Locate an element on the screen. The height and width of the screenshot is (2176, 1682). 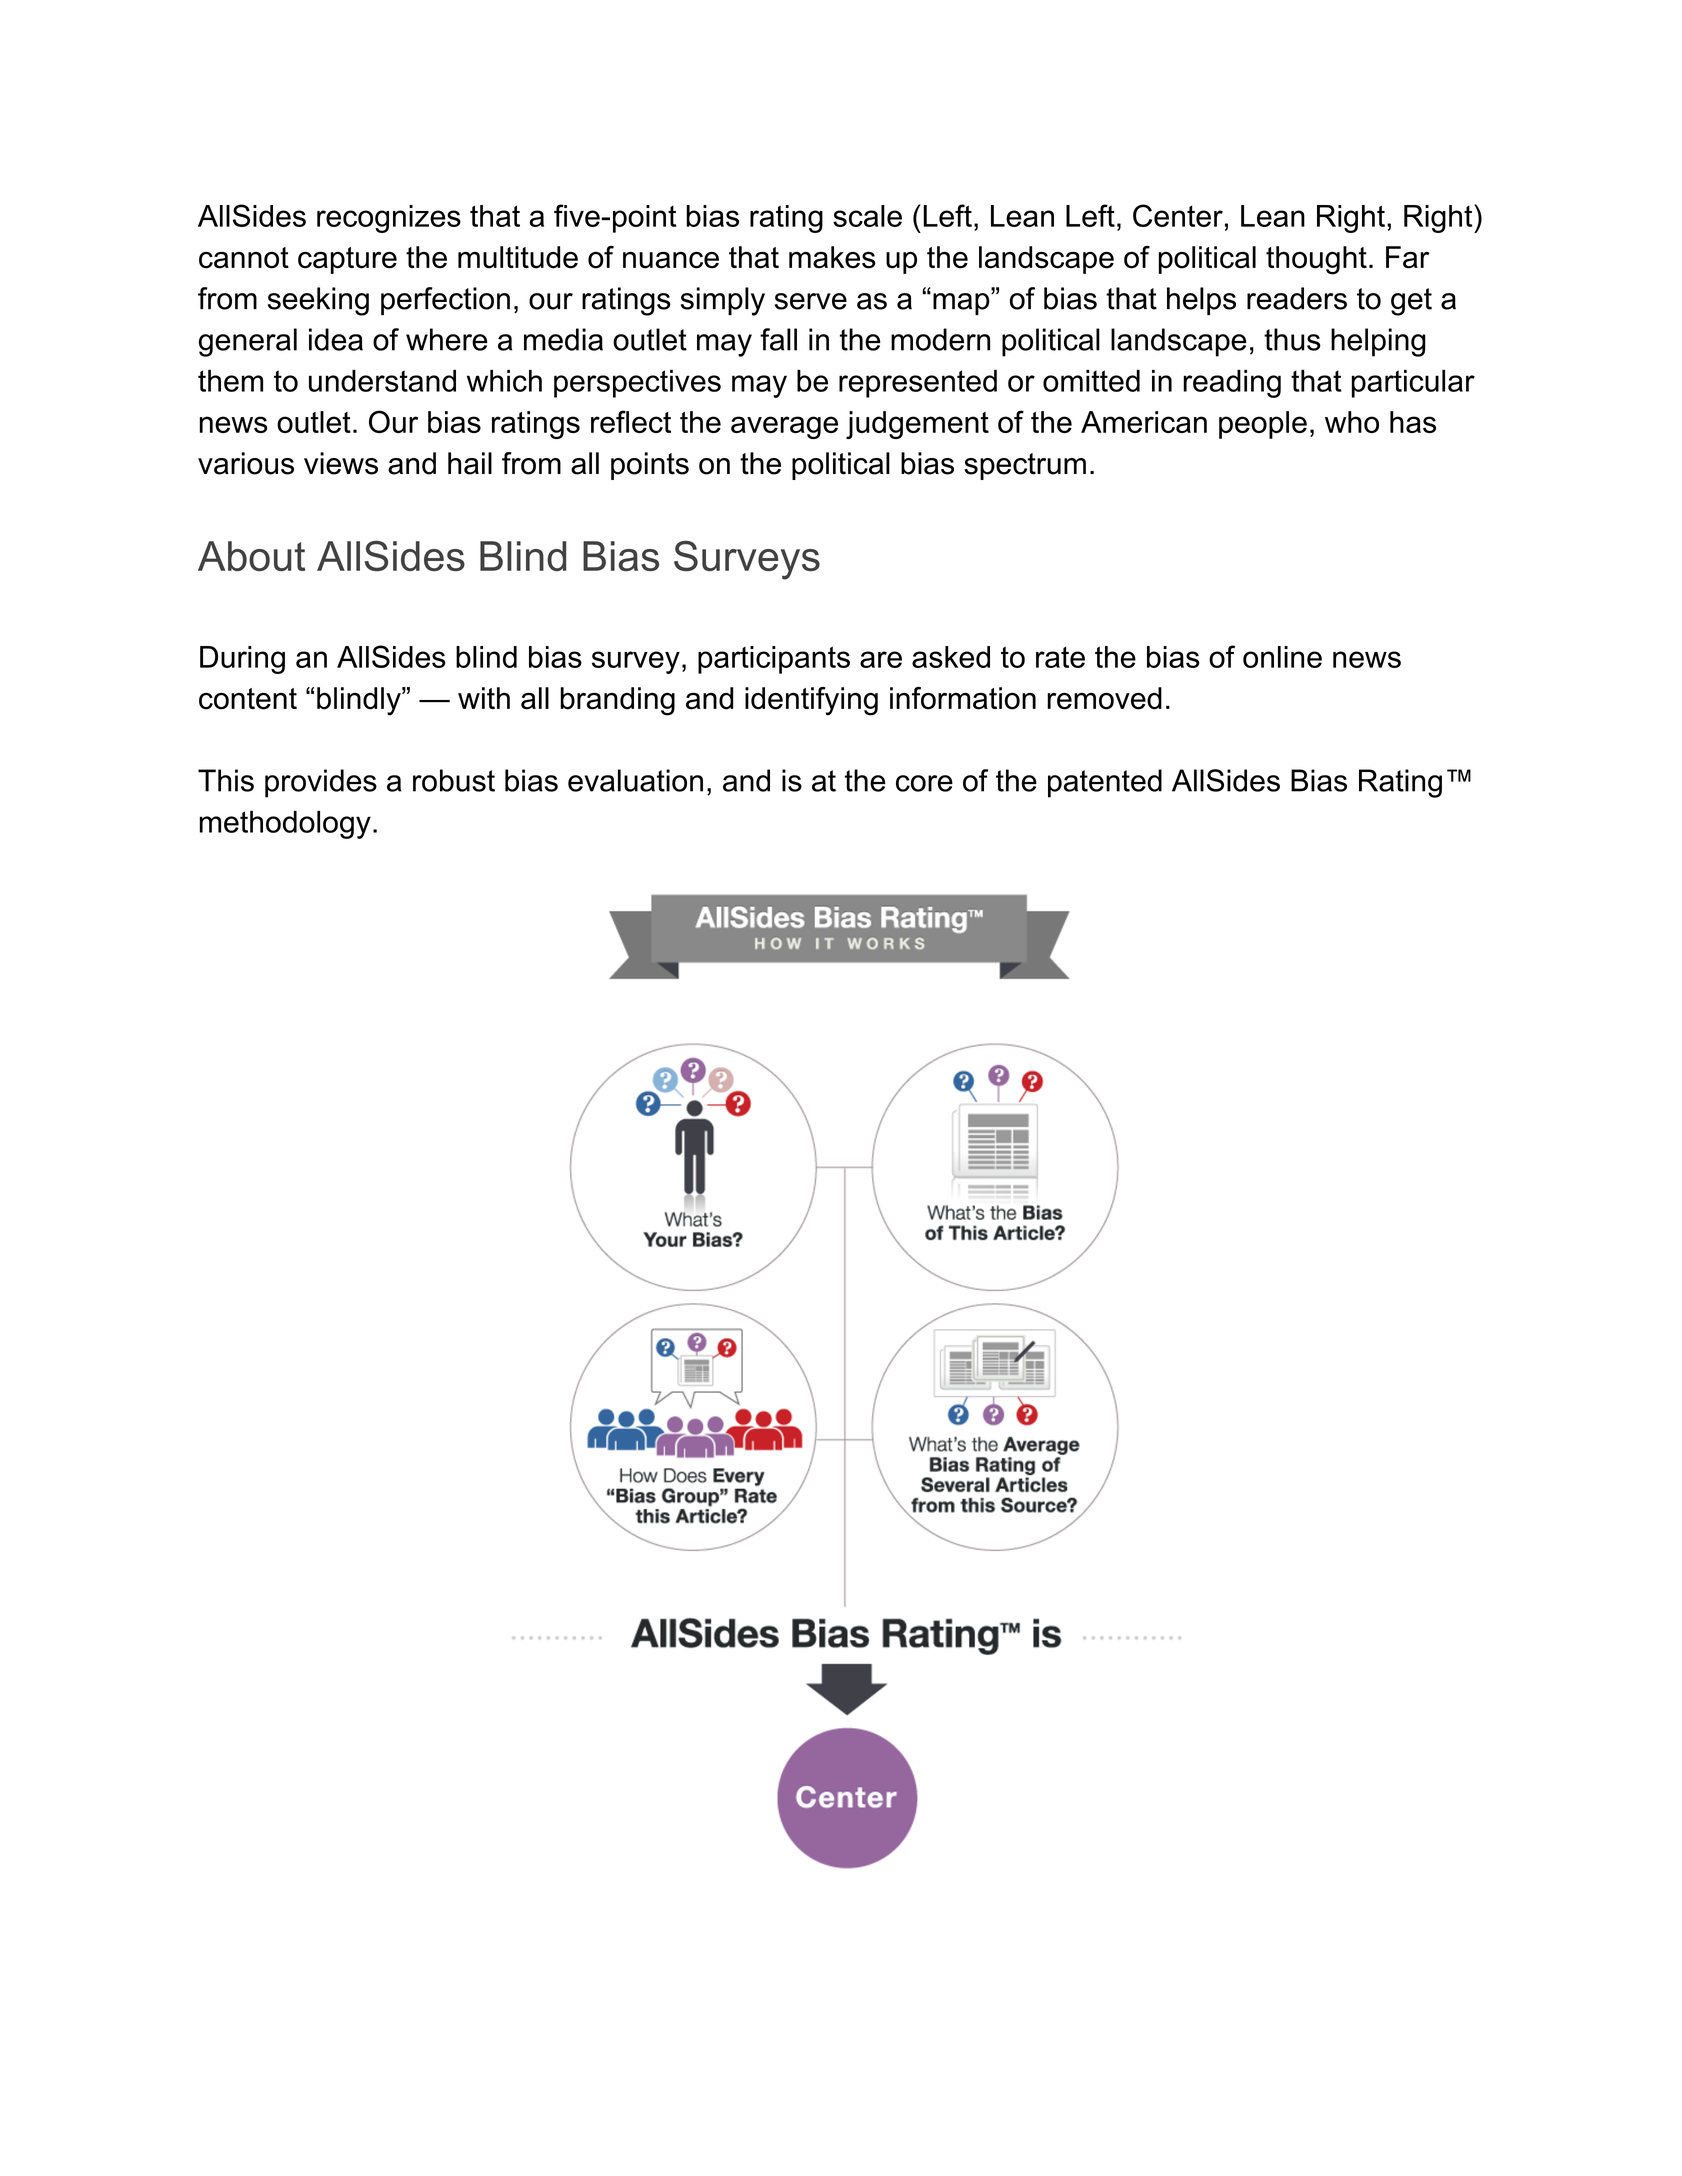
participants is located at coordinates (774, 660).
